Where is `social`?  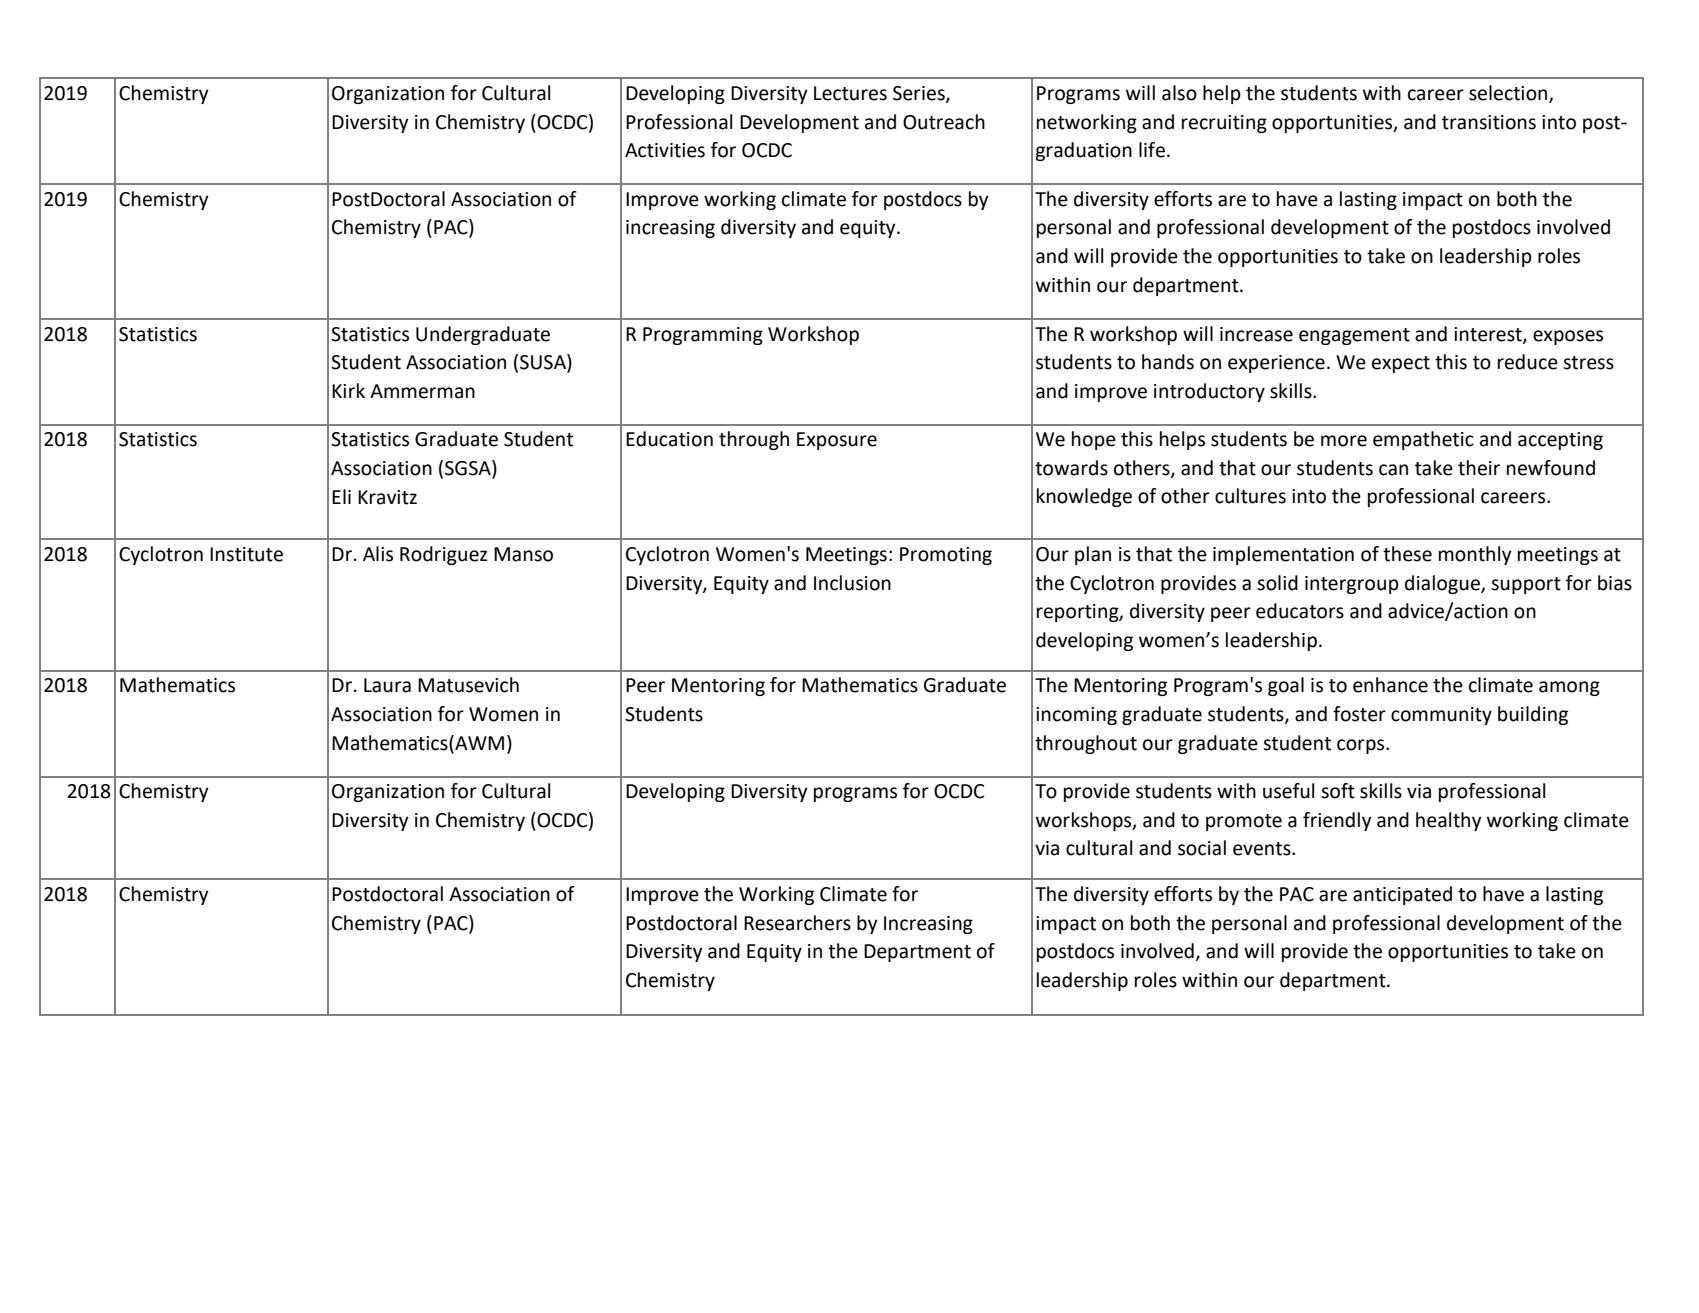
social is located at coordinates (1202, 848).
